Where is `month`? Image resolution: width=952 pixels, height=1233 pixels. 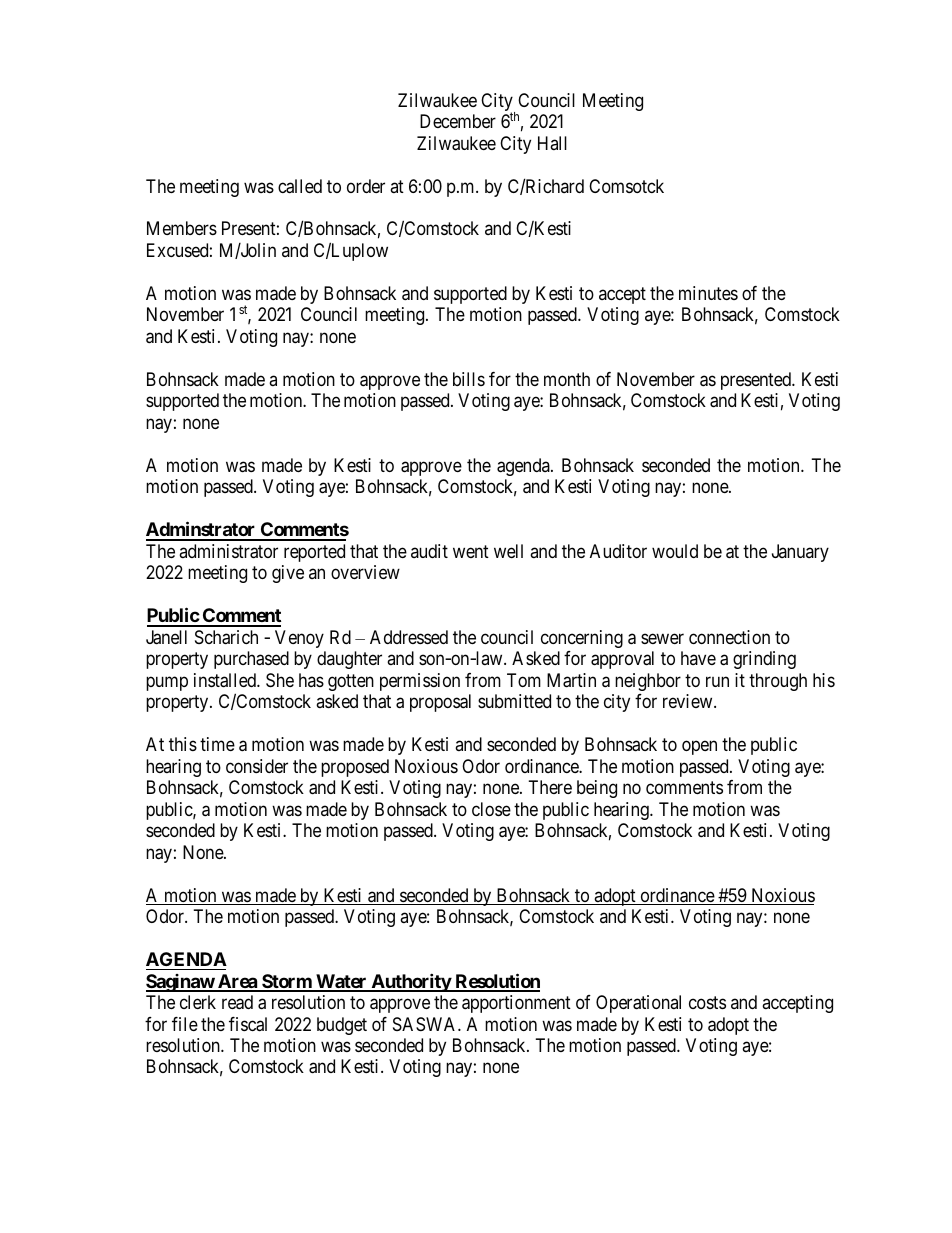 month is located at coordinates (567, 379).
